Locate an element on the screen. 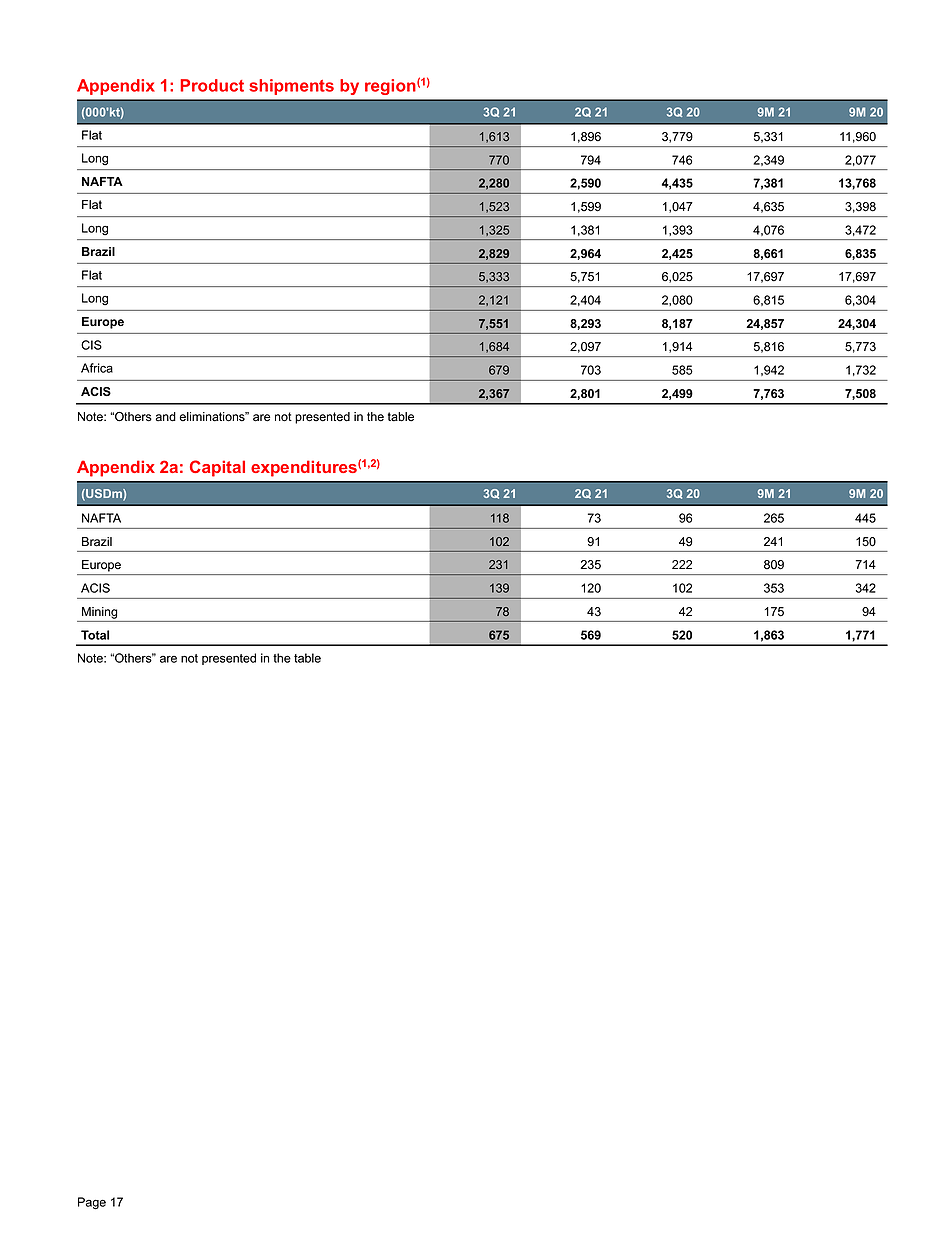  Product is located at coordinates (212, 85).
